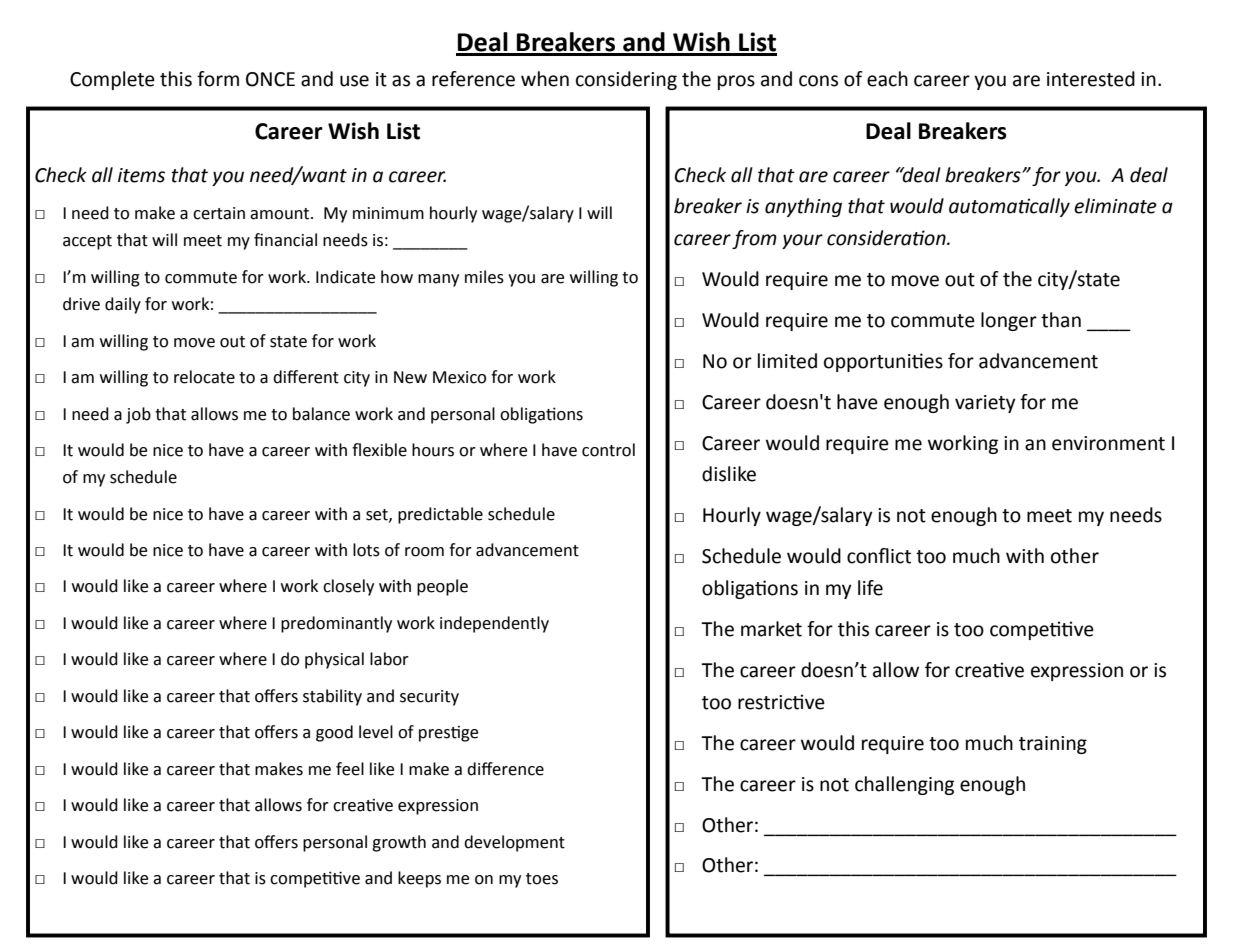 The height and width of the image is (952, 1233). Describe the element at coordinates (1009, 321) in the image. I see `longer` at that location.
